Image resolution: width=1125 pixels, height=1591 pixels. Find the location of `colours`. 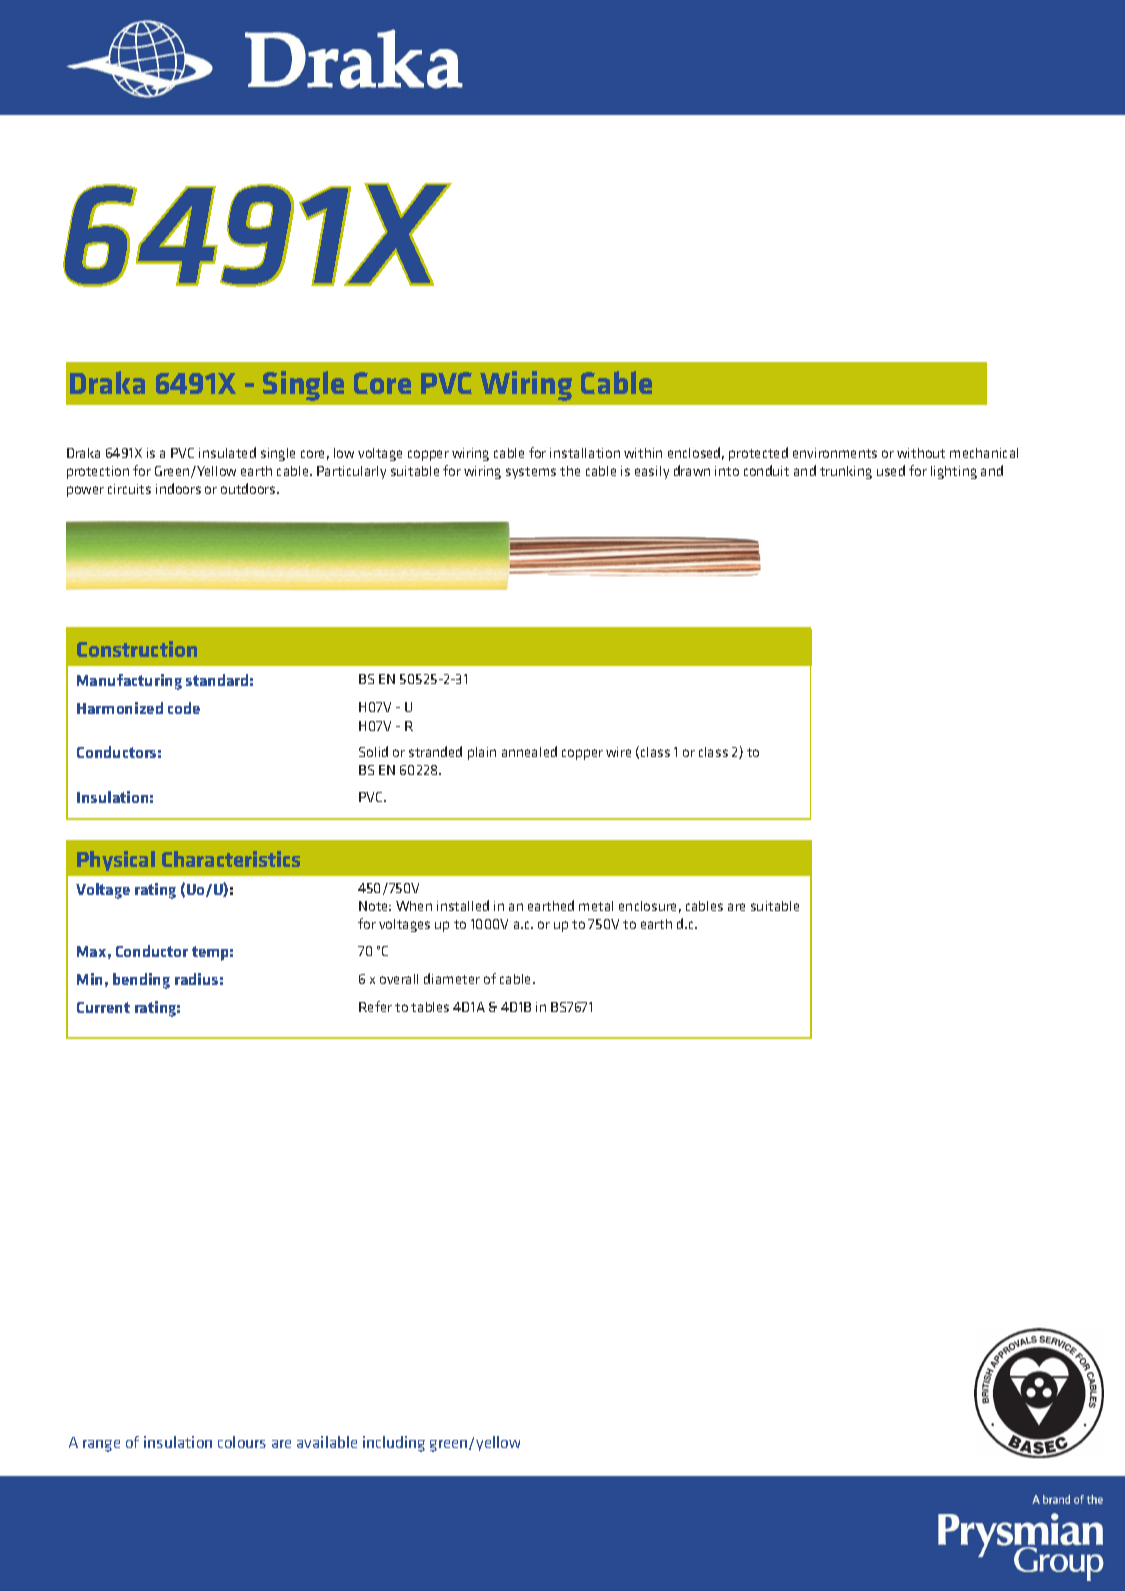

colours is located at coordinates (242, 1442).
